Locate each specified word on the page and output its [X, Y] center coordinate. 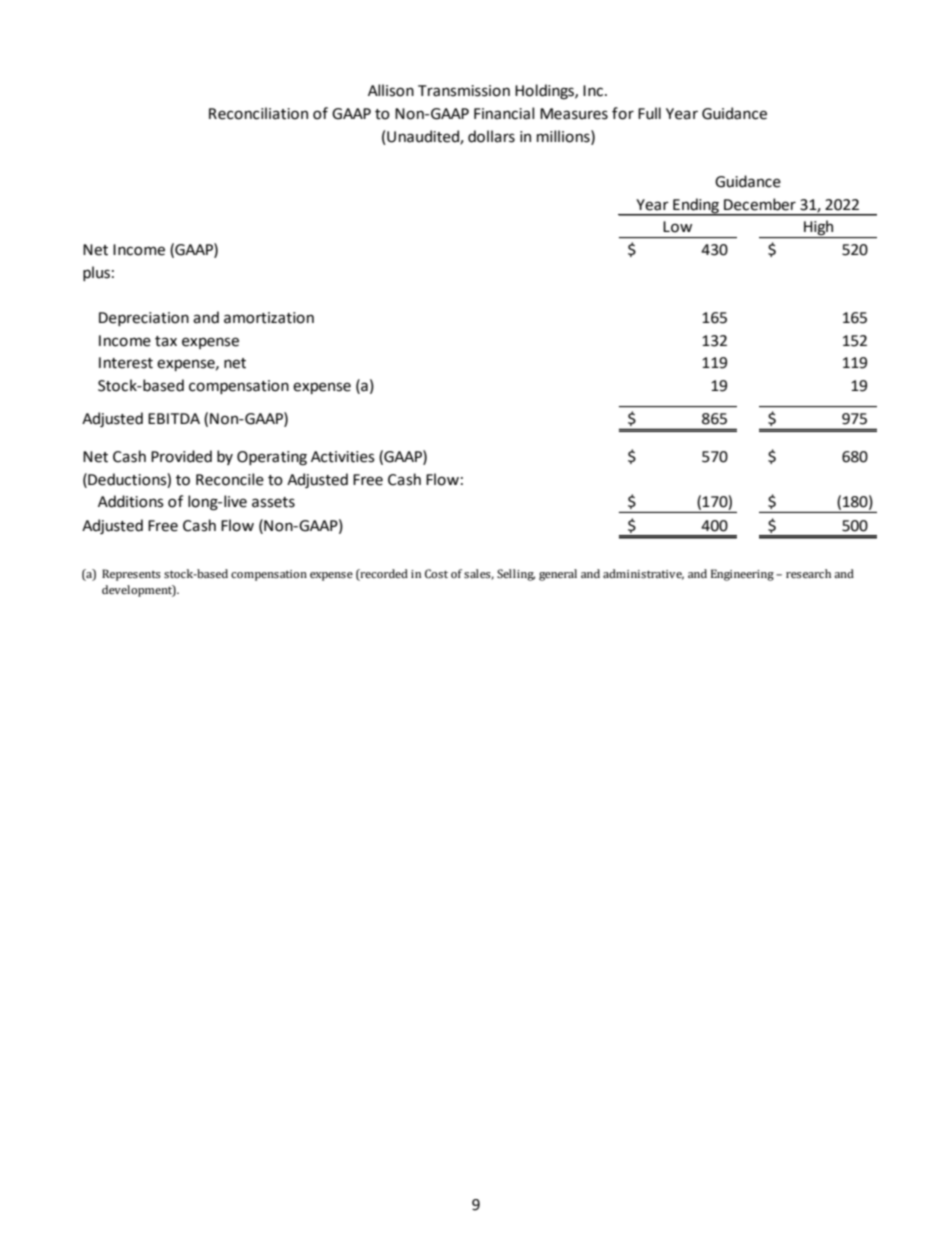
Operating [272, 458]
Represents [131, 575]
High [819, 229]
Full [649, 113]
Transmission [464, 91]
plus [96, 273]
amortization [269, 318]
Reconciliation [258, 113]
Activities [343, 457]
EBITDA [174, 418]
